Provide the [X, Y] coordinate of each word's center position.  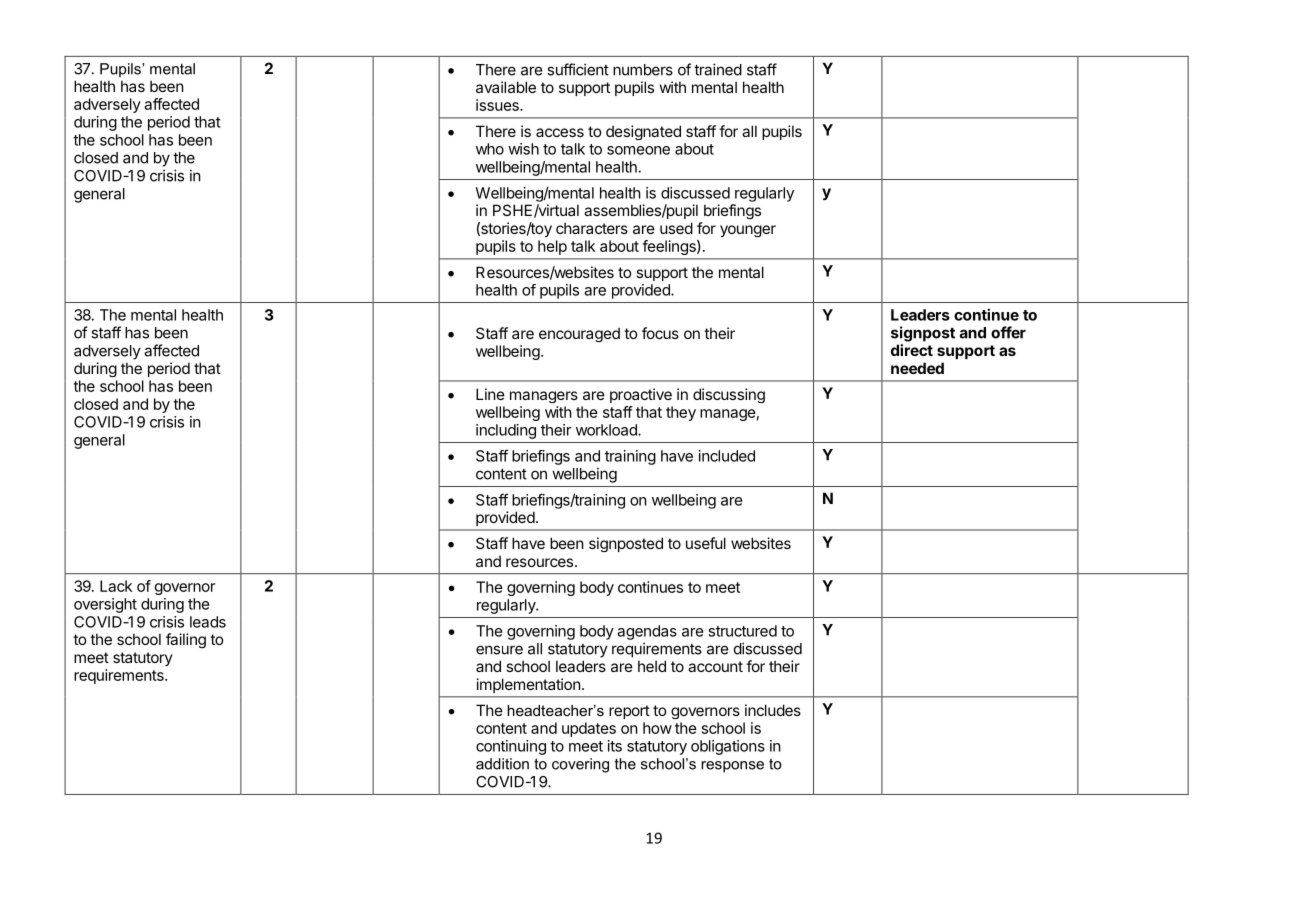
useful [706, 543]
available [506, 87]
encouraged [579, 334]
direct [912, 350]
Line [490, 394]
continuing [511, 747]
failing [186, 640]
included [727, 456]
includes [773, 710]
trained [718, 69]
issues [498, 105]
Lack [116, 586]
